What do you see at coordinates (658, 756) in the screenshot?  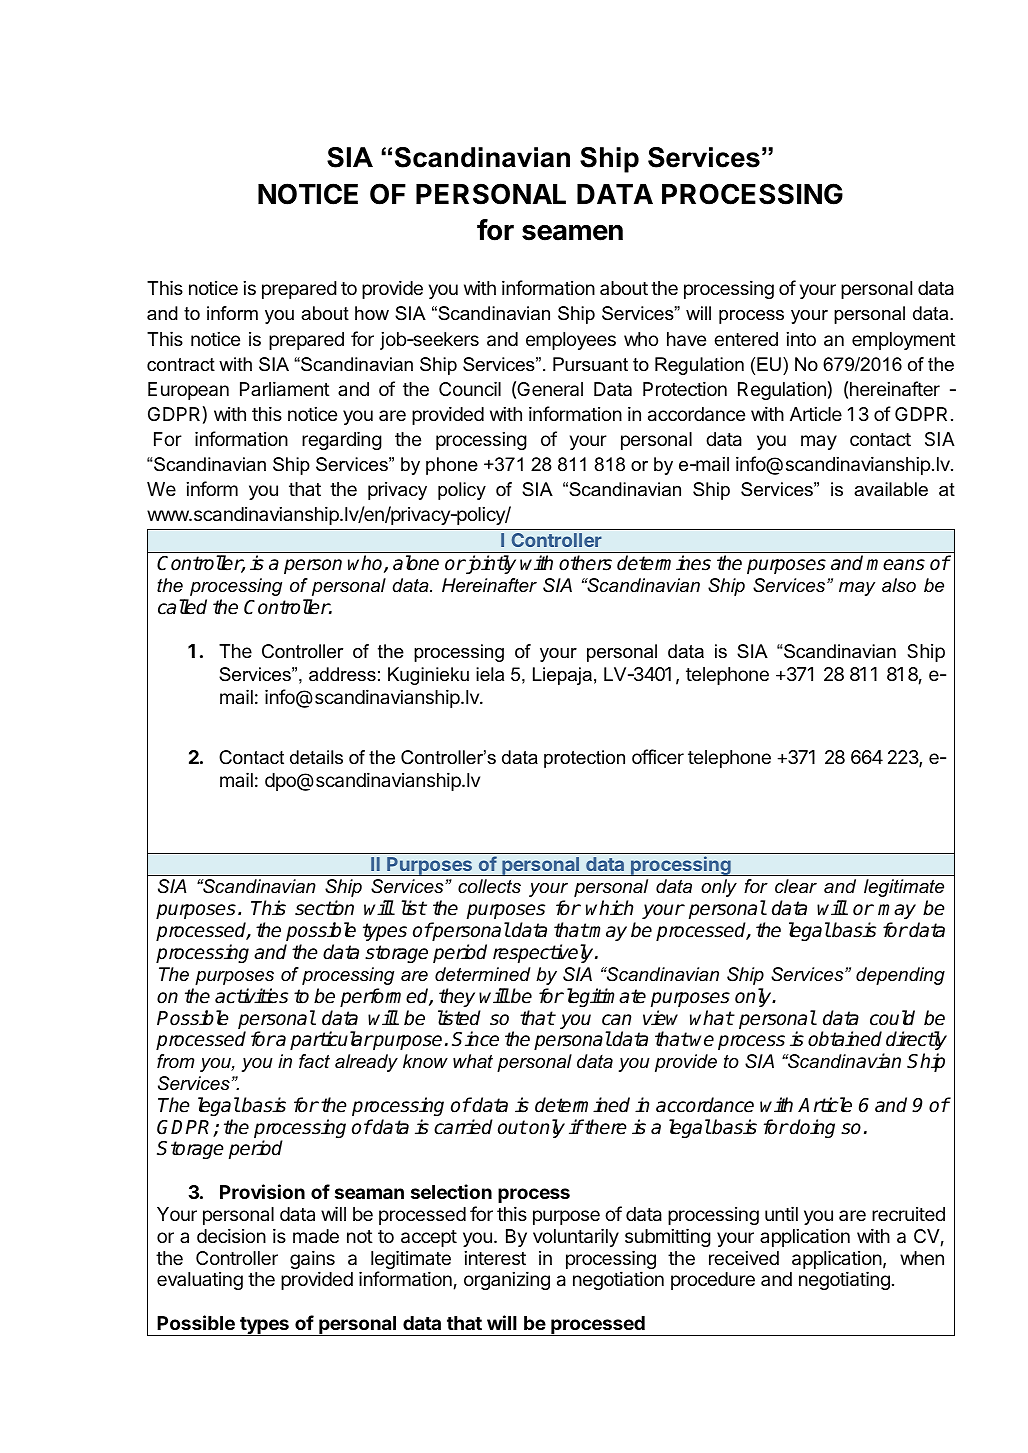 I see `officer` at bounding box center [658, 756].
